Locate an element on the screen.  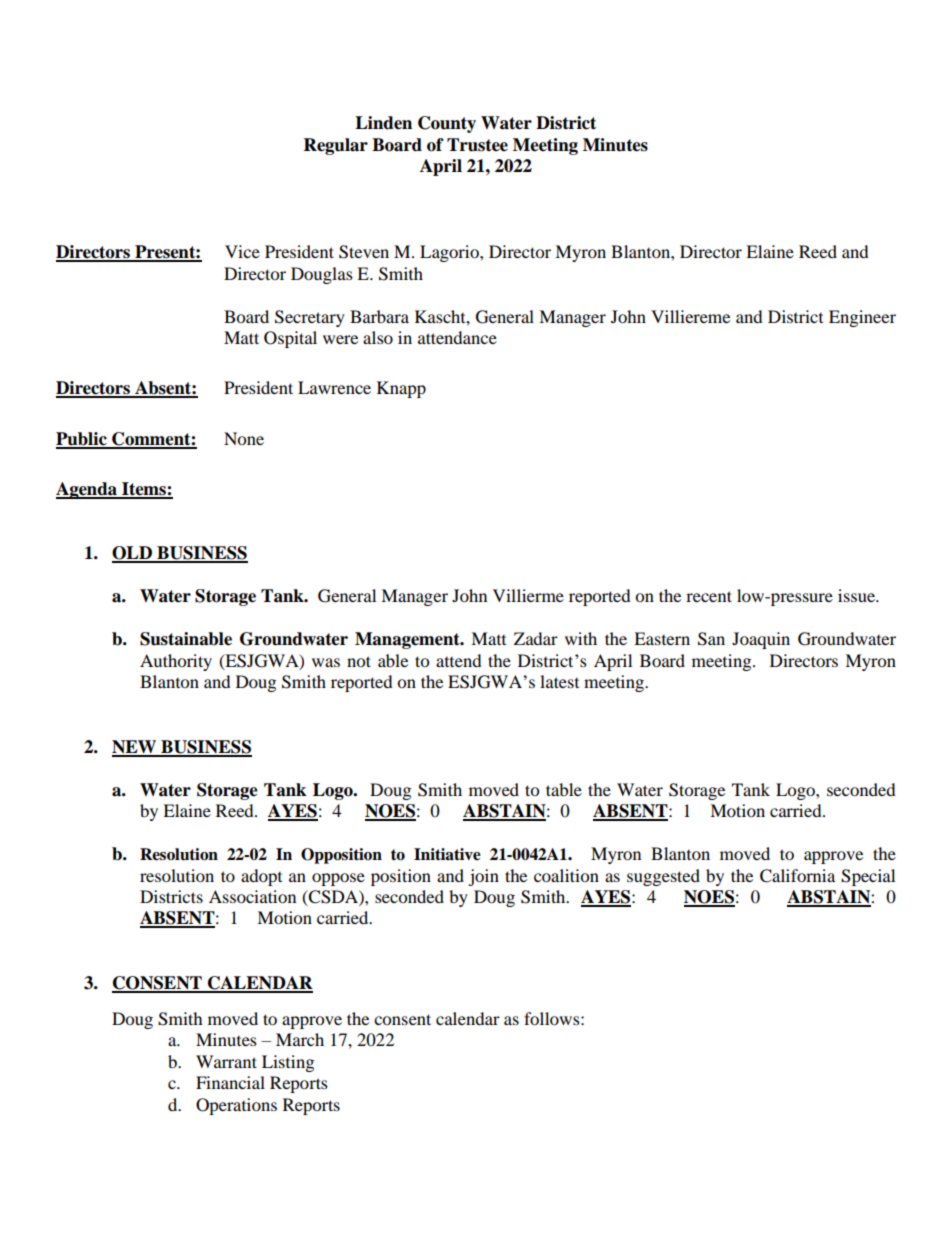
California is located at coordinates (797, 876).
